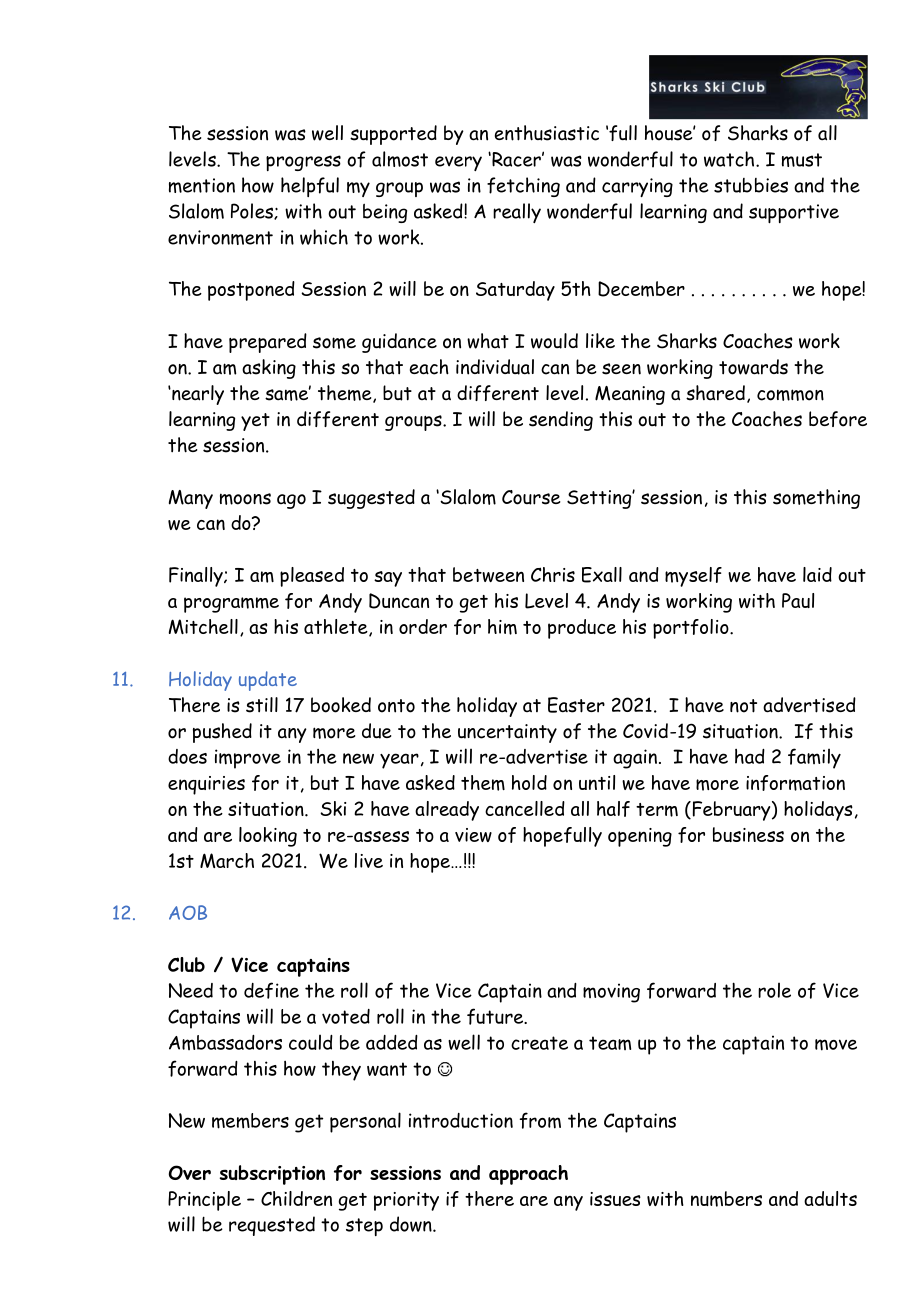 Image resolution: width=924 pixels, height=1308 pixels. Describe the element at coordinates (531, 497) in the page. I see `Course` at that location.
